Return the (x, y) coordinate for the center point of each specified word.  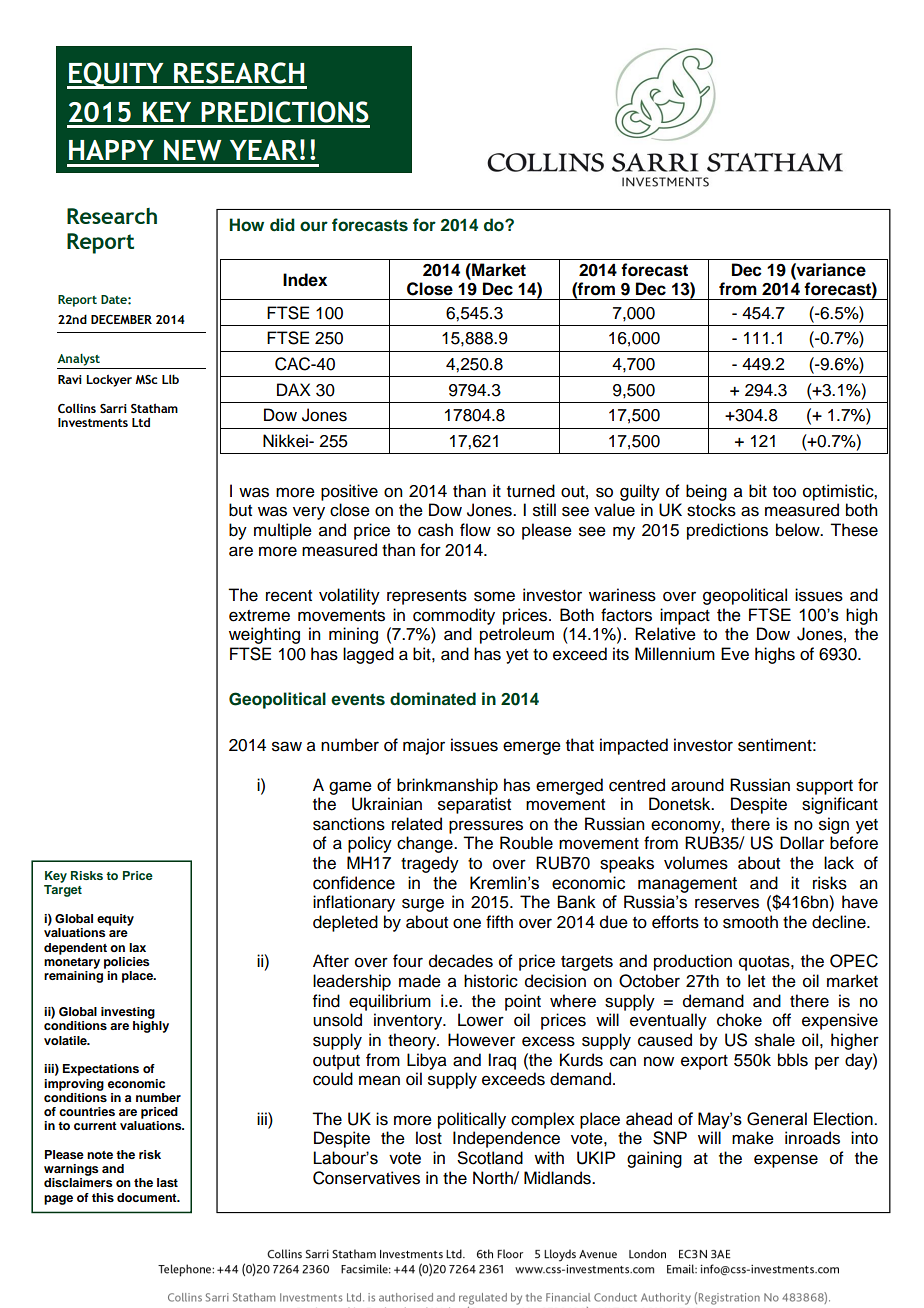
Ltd (141, 422)
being (706, 492)
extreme (259, 616)
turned (531, 491)
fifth (499, 921)
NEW (193, 150)
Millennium (675, 654)
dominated (433, 699)
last (167, 1182)
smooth (750, 922)
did (282, 224)
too (784, 492)
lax (137, 947)
